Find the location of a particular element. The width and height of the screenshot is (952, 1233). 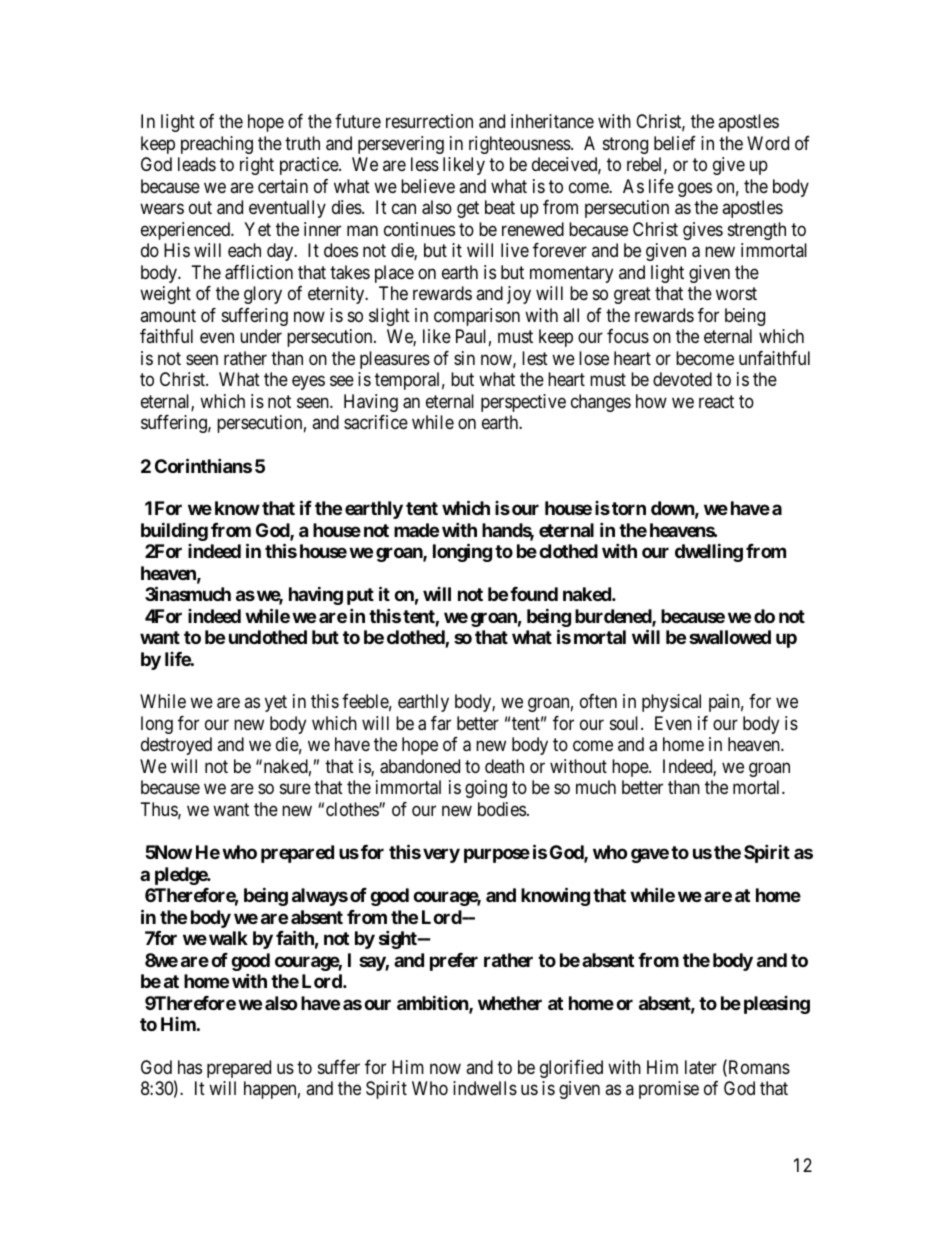

physical is located at coordinates (671, 703).
